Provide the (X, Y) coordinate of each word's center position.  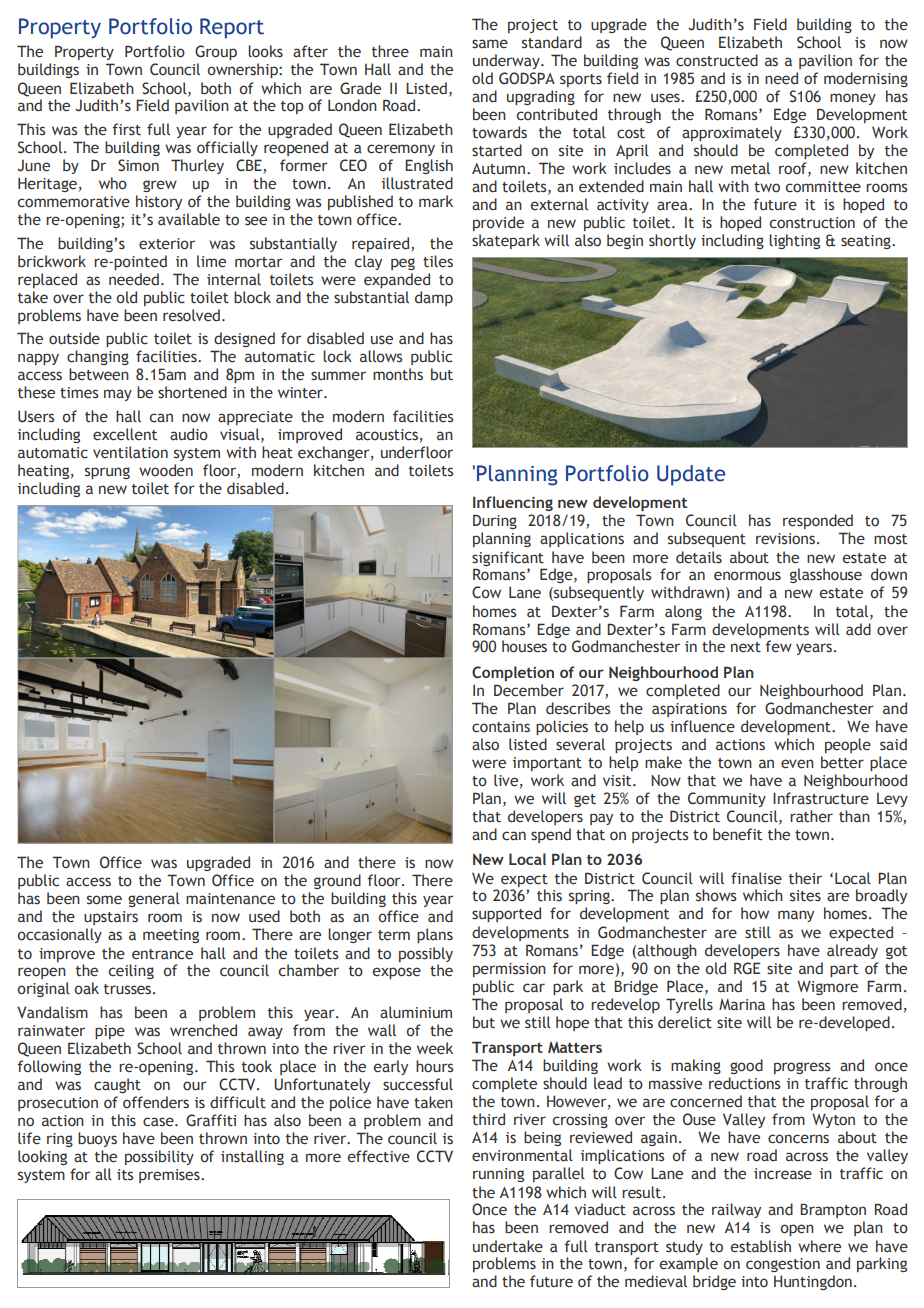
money (853, 99)
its (125, 1175)
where (819, 1246)
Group (216, 52)
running (498, 1175)
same (490, 44)
